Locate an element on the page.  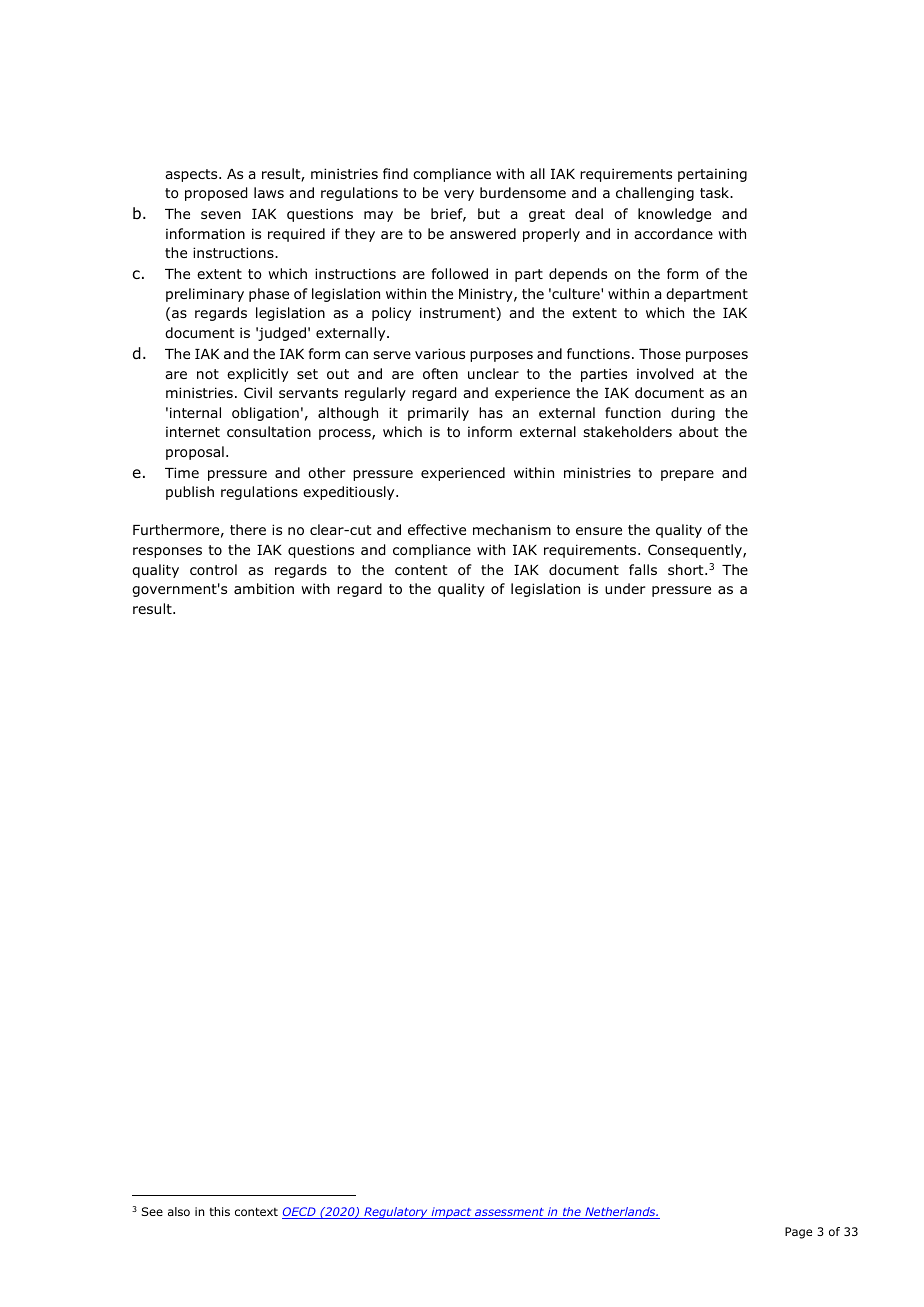
falls is located at coordinates (643, 569).
